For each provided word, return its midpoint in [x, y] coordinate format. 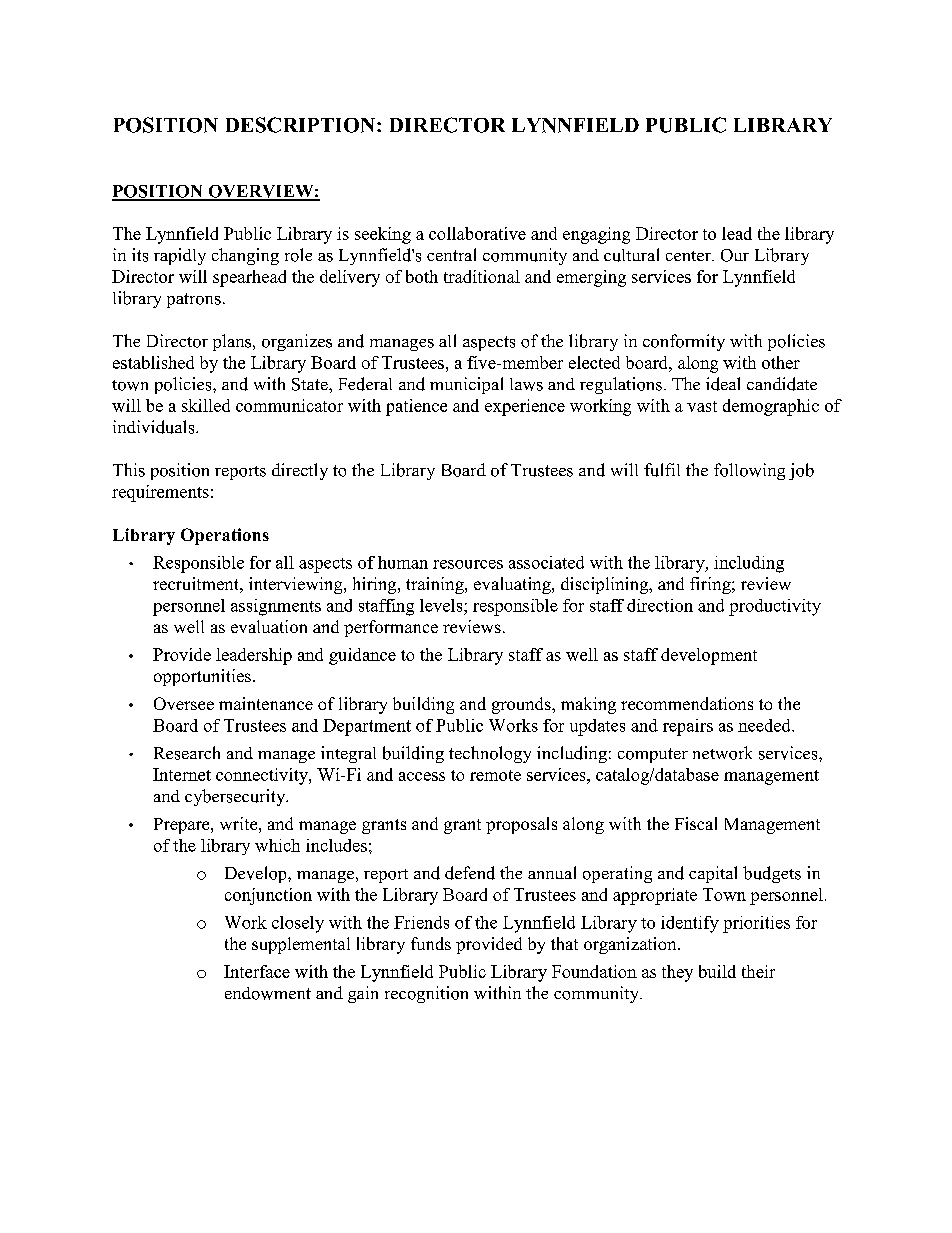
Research [187, 753]
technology [490, 754]
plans [233, 342]
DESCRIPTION [302, 125]
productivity [775, 607]
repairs [688, 727]
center [689, 256]
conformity [684, 342]
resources [468, 564]
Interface [257, 971]
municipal [466, 385]
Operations [225, 536]
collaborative [477, 233]
